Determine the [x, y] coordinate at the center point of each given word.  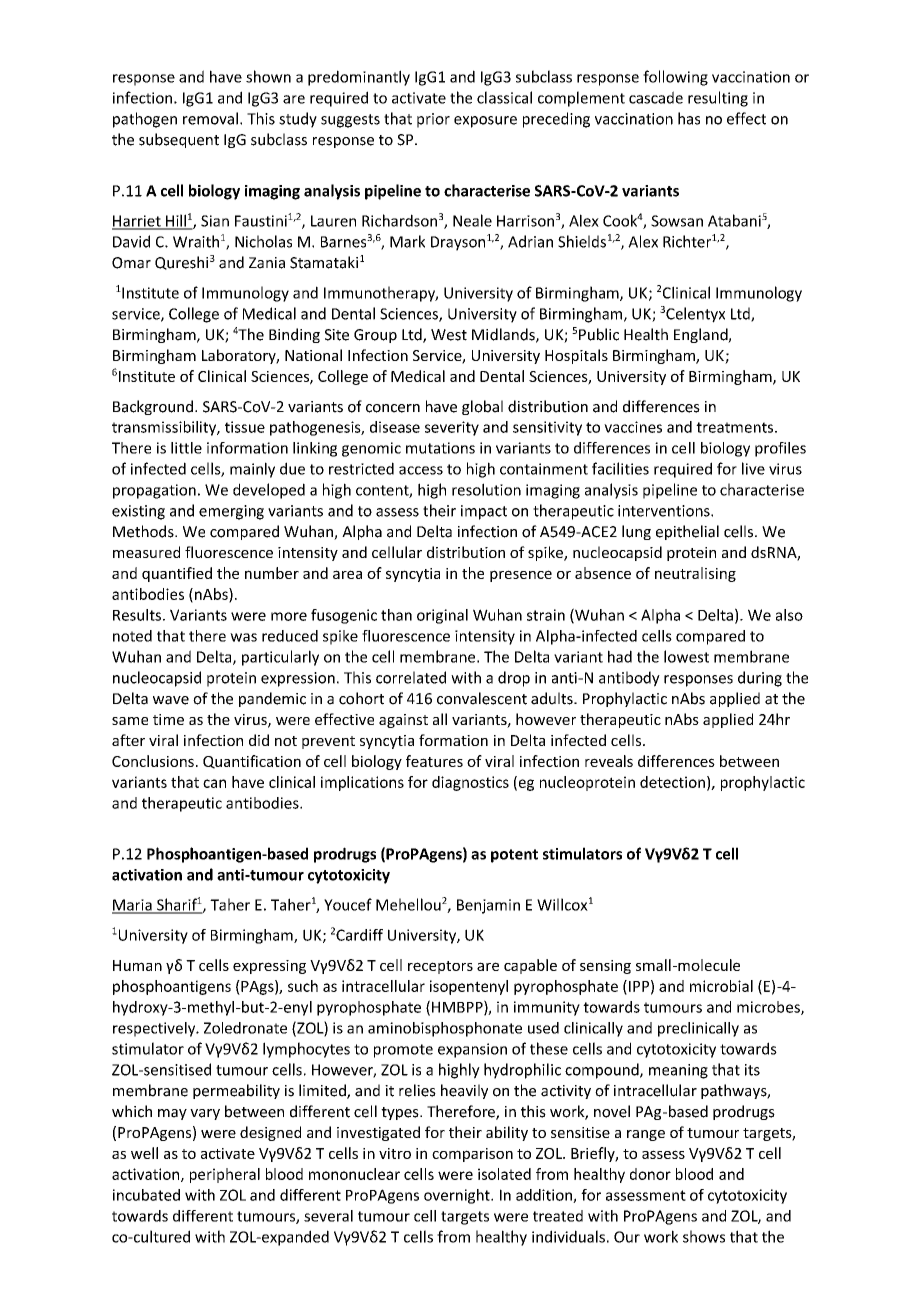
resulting [718, 99]
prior [433, 120]
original [442, 616]
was [243, 637]
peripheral [225, 1175]
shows [704, 1236]
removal [210, 118]
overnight [458, 1196]
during [760, 679]
